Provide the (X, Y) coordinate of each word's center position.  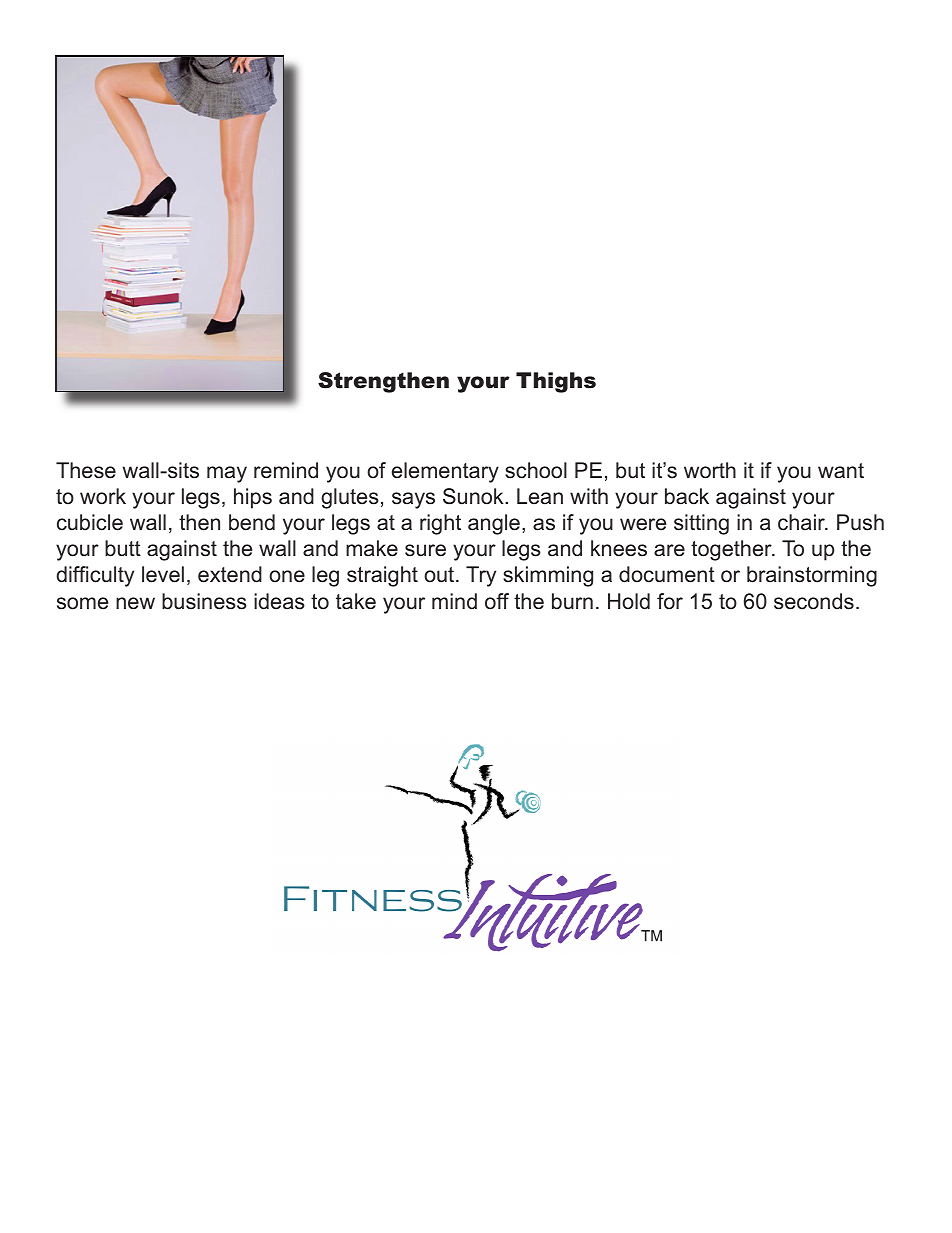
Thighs (556, 382)
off (497, 601)
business (204, 601)
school (536, 470)
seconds (814, 601)
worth (710, 470)
